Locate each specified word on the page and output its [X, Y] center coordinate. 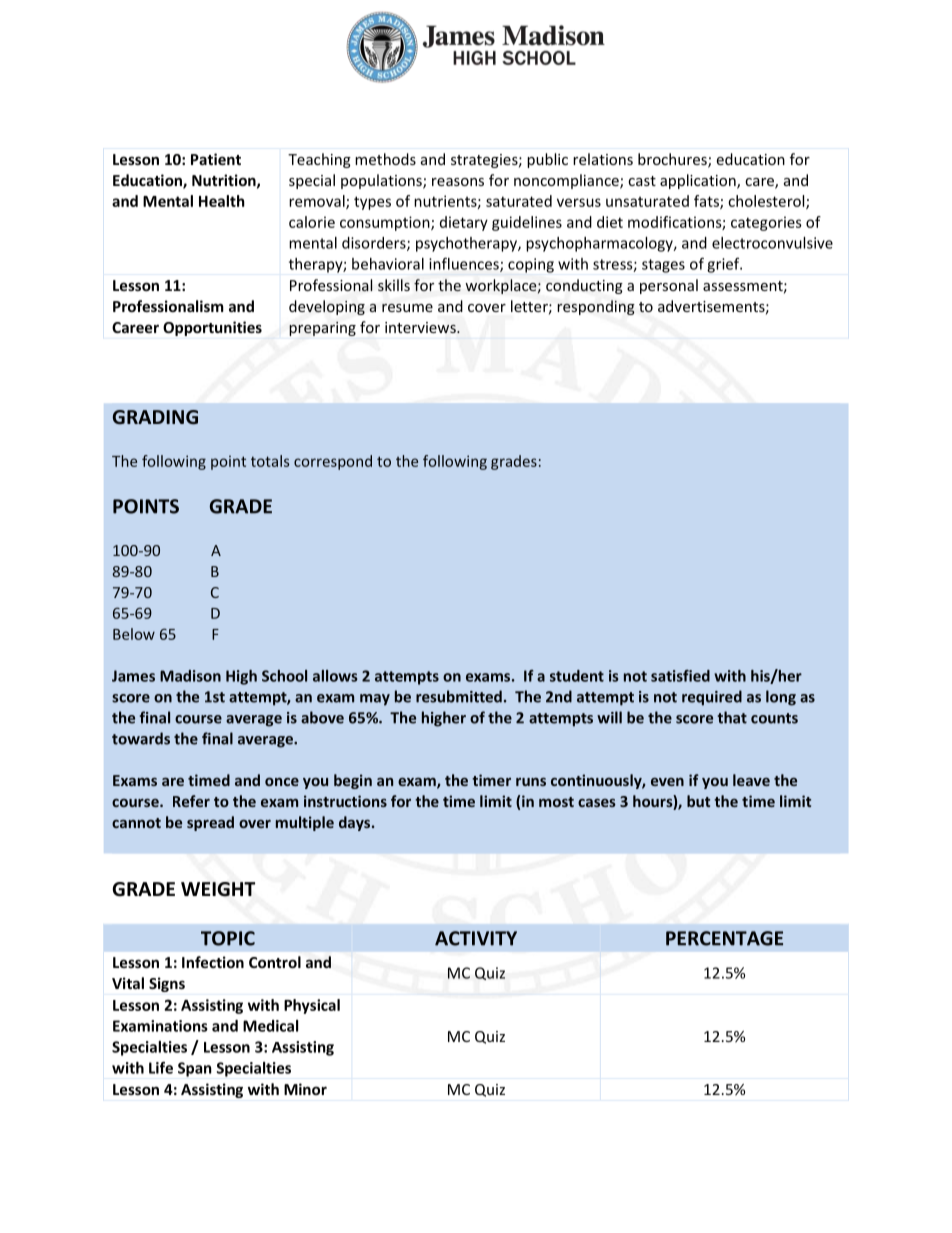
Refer [191, 801]
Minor [305, 1089]
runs [531, 781]
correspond [333, 462]
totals [270, 461]
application [699, 181]
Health [222, 201]
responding [596, 307]
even [667, 781]
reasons [458, 182]
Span [195, 1069]
